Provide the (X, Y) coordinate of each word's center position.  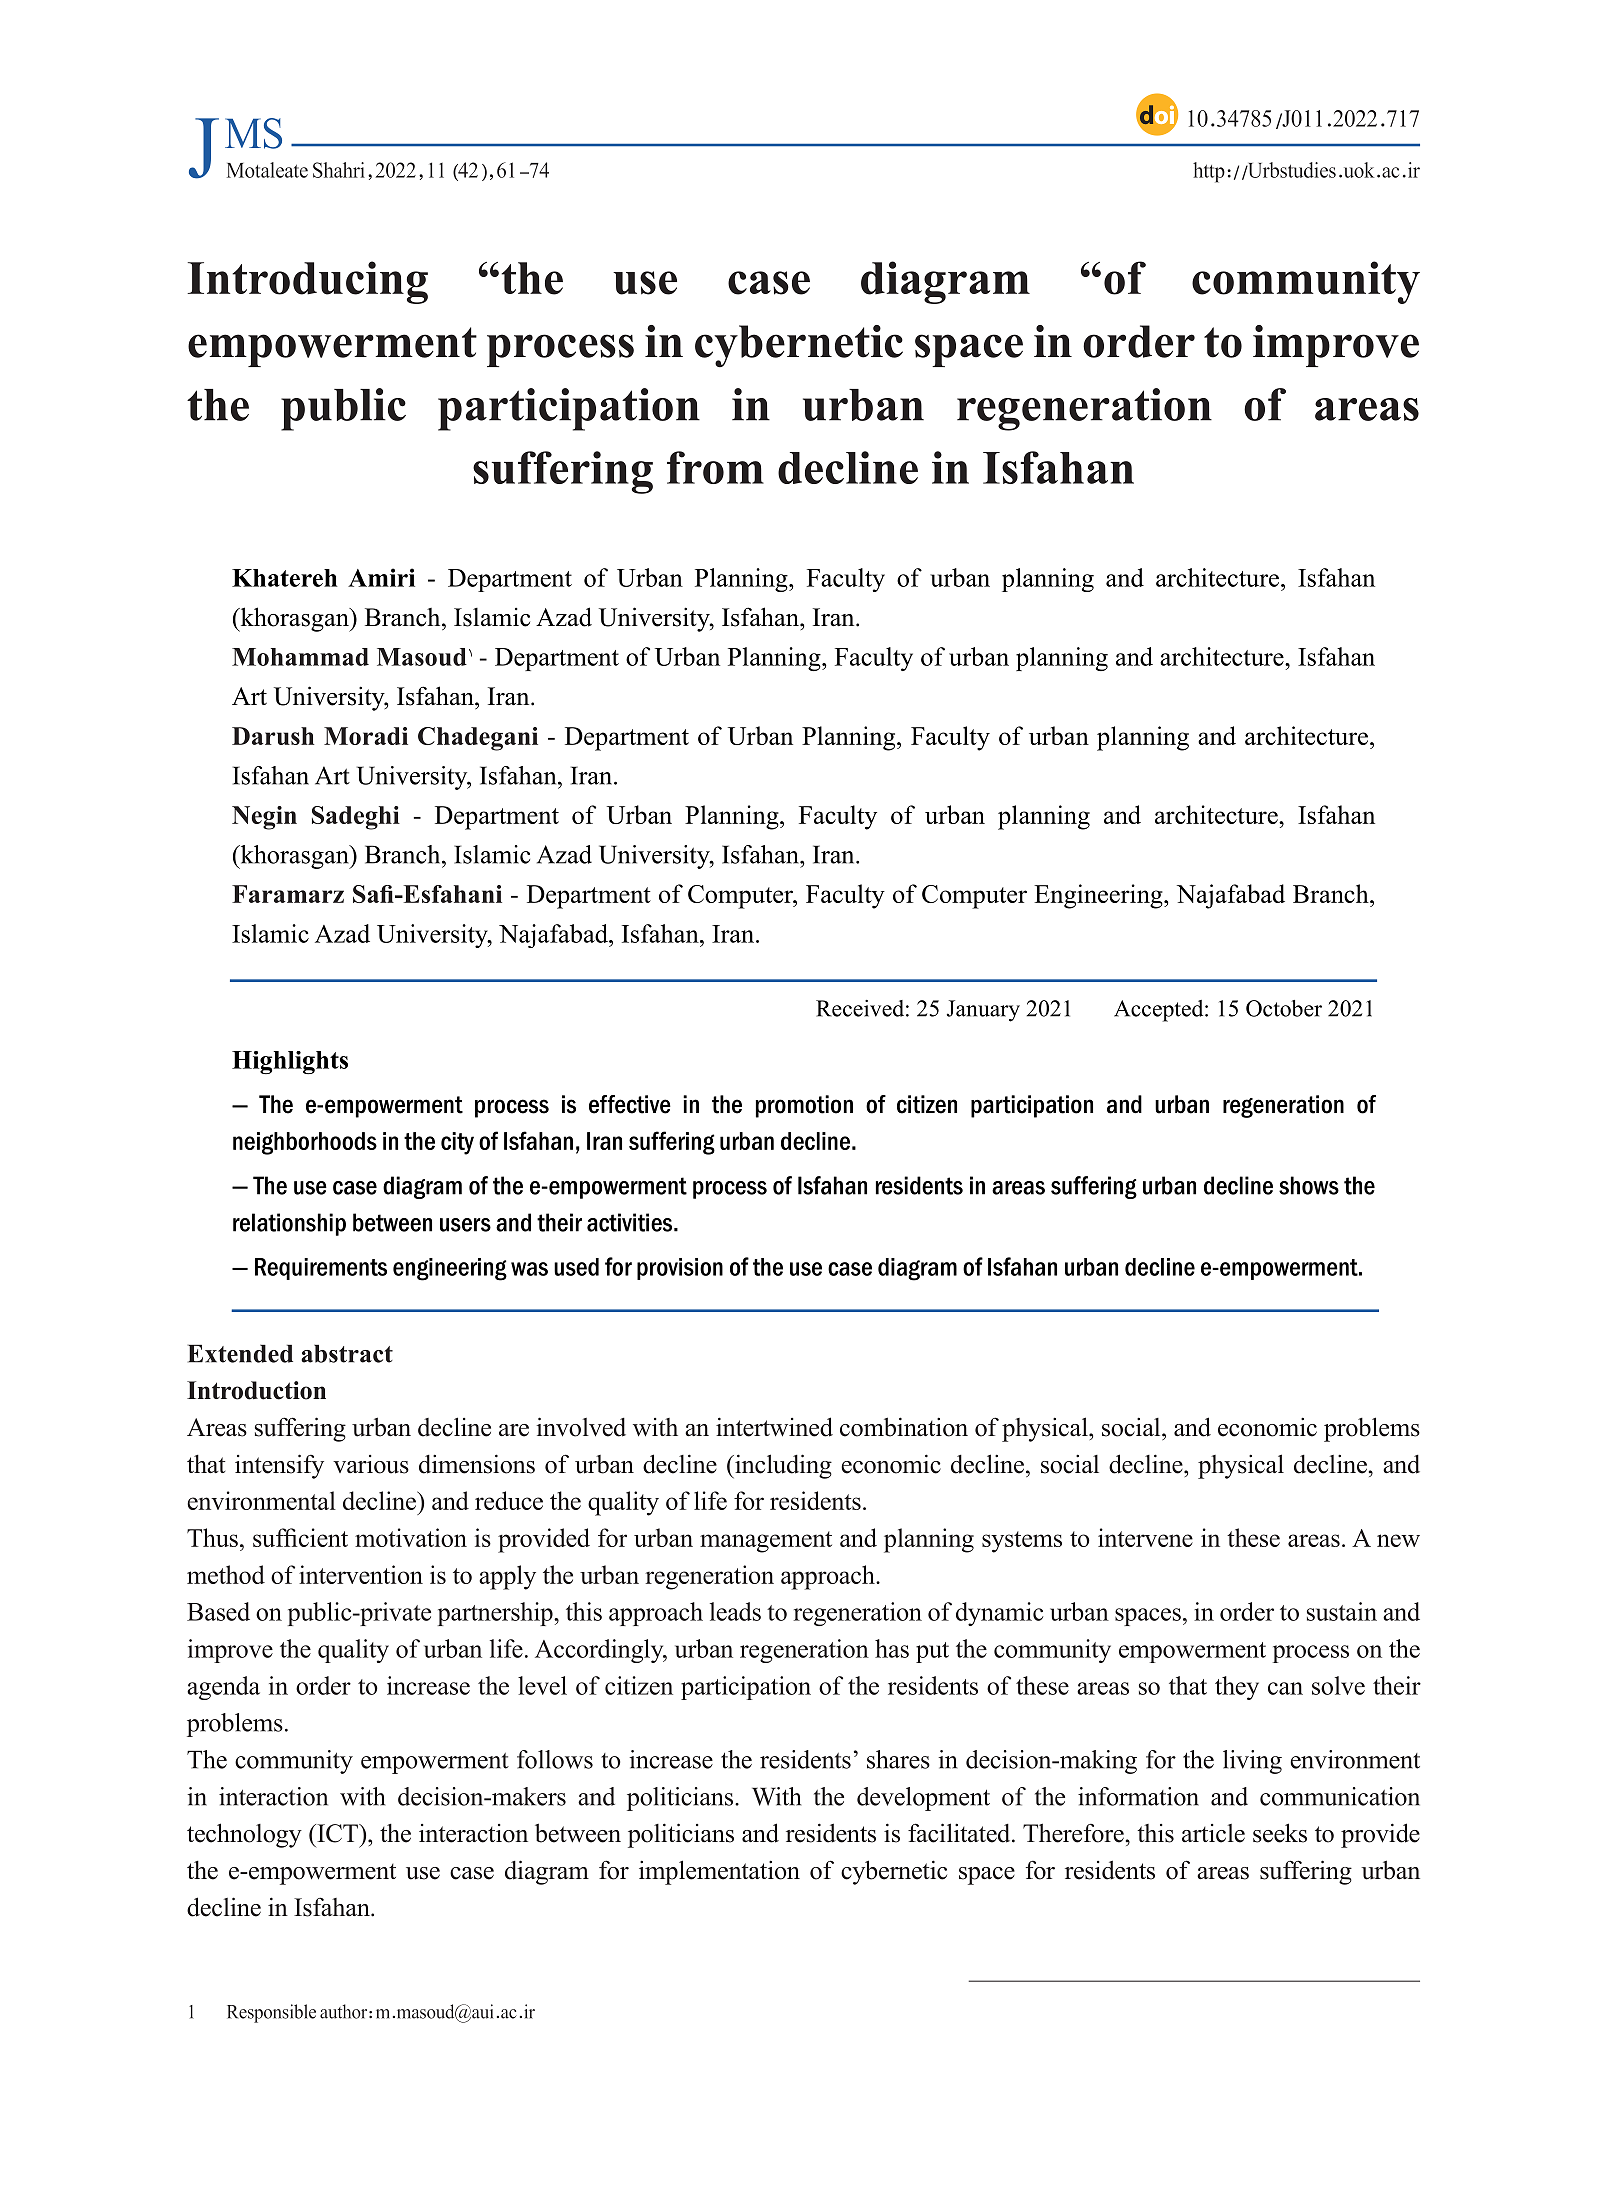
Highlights (290, 1062)
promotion (804, 1106)
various (371, 1464)
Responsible (271, 2013)
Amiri (381, 577)
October (1284, 1008)
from (715, 467)
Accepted (1160, 1011)
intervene (1145, 1537)
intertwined (774, 1427)
